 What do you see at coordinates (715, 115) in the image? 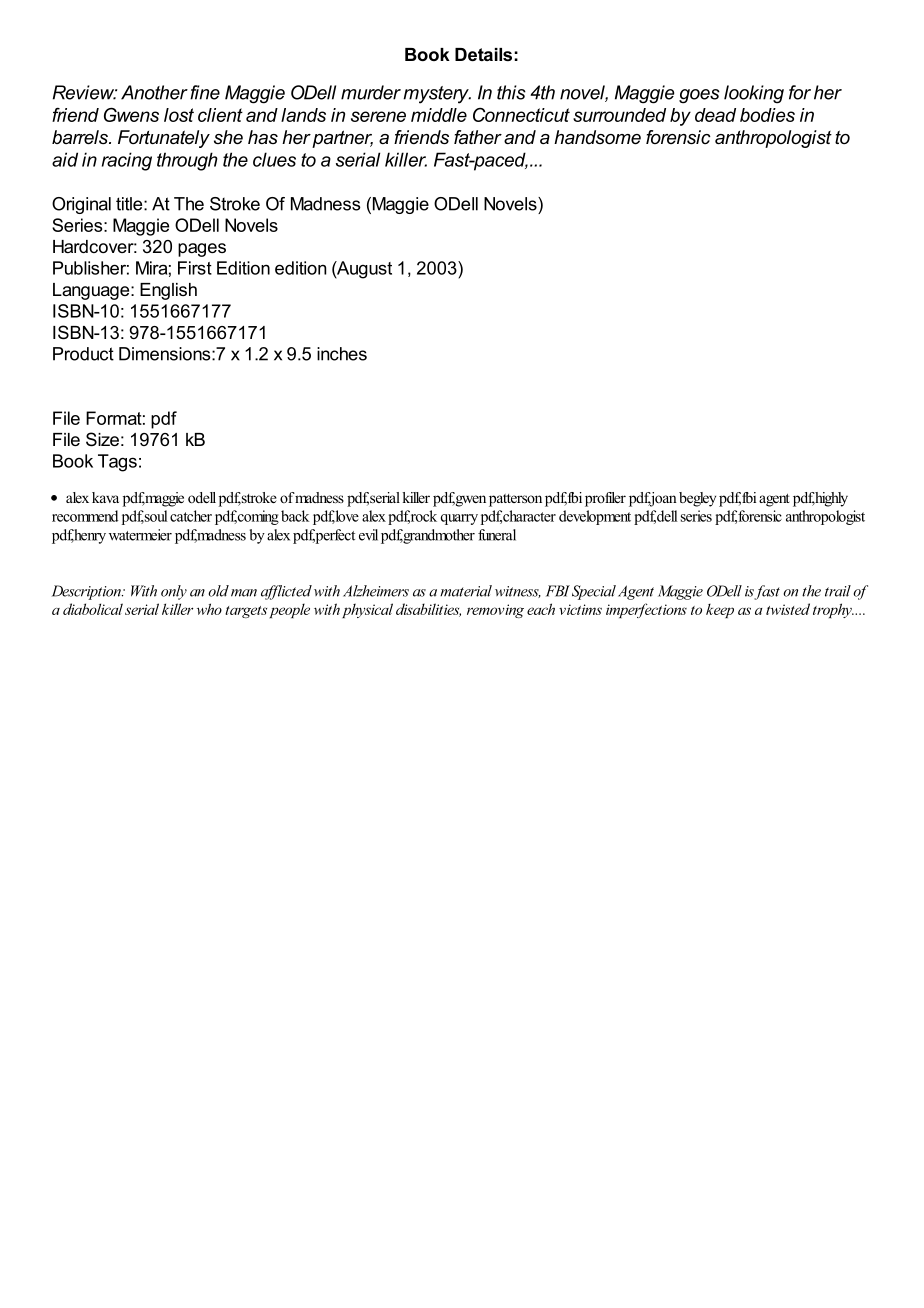
I see `dead` at bounding box center [715, 115].
